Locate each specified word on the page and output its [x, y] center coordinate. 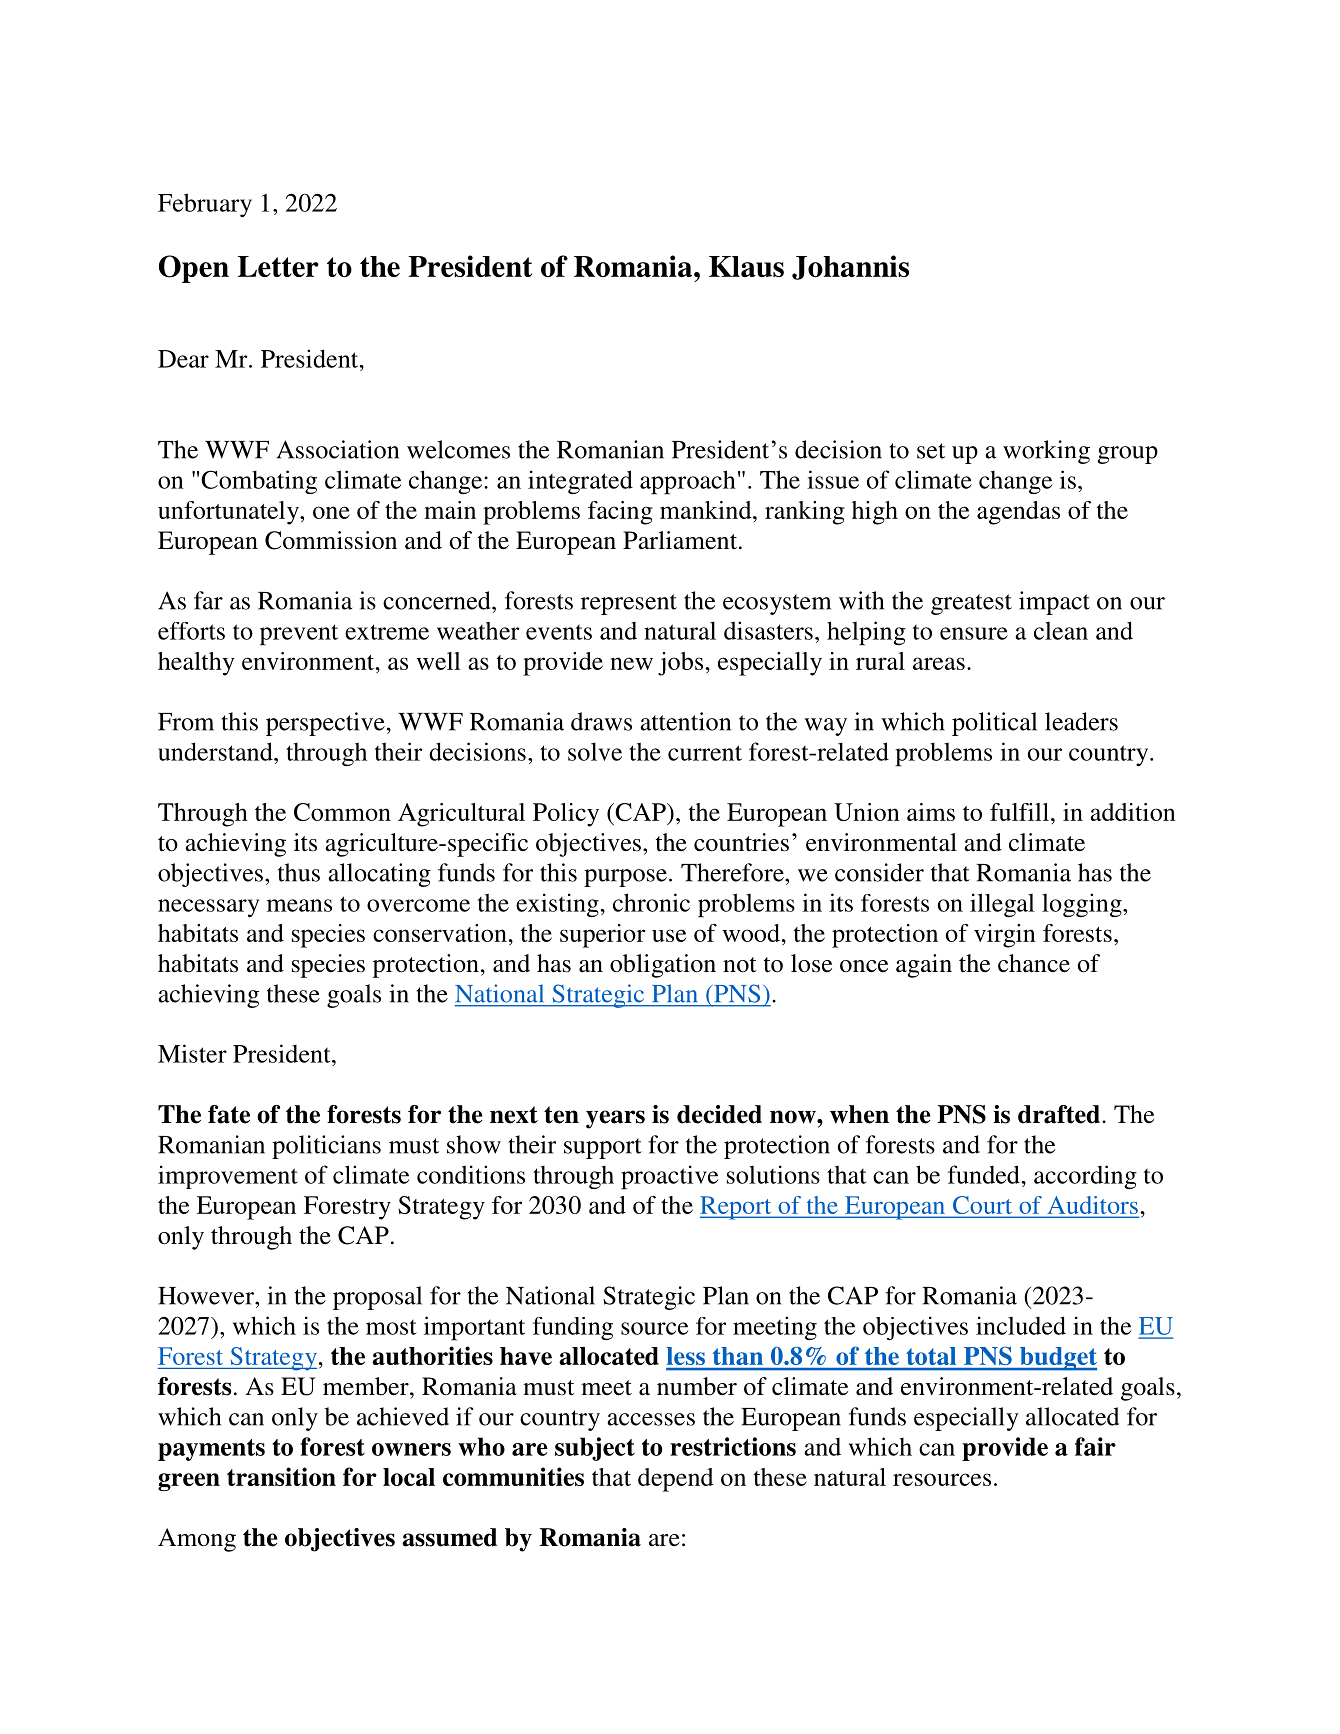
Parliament [681, 540]
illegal [1002, 905]
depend [676, 1480]
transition [281, 1476]
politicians [326, 1147]
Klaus [746, 266]
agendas [1018, 513]
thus [299, 872]
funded [984, 1174]
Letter [278, 266]
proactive [669, 1177]
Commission [331, 540]
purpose [625, 878]
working [1046, 452]
